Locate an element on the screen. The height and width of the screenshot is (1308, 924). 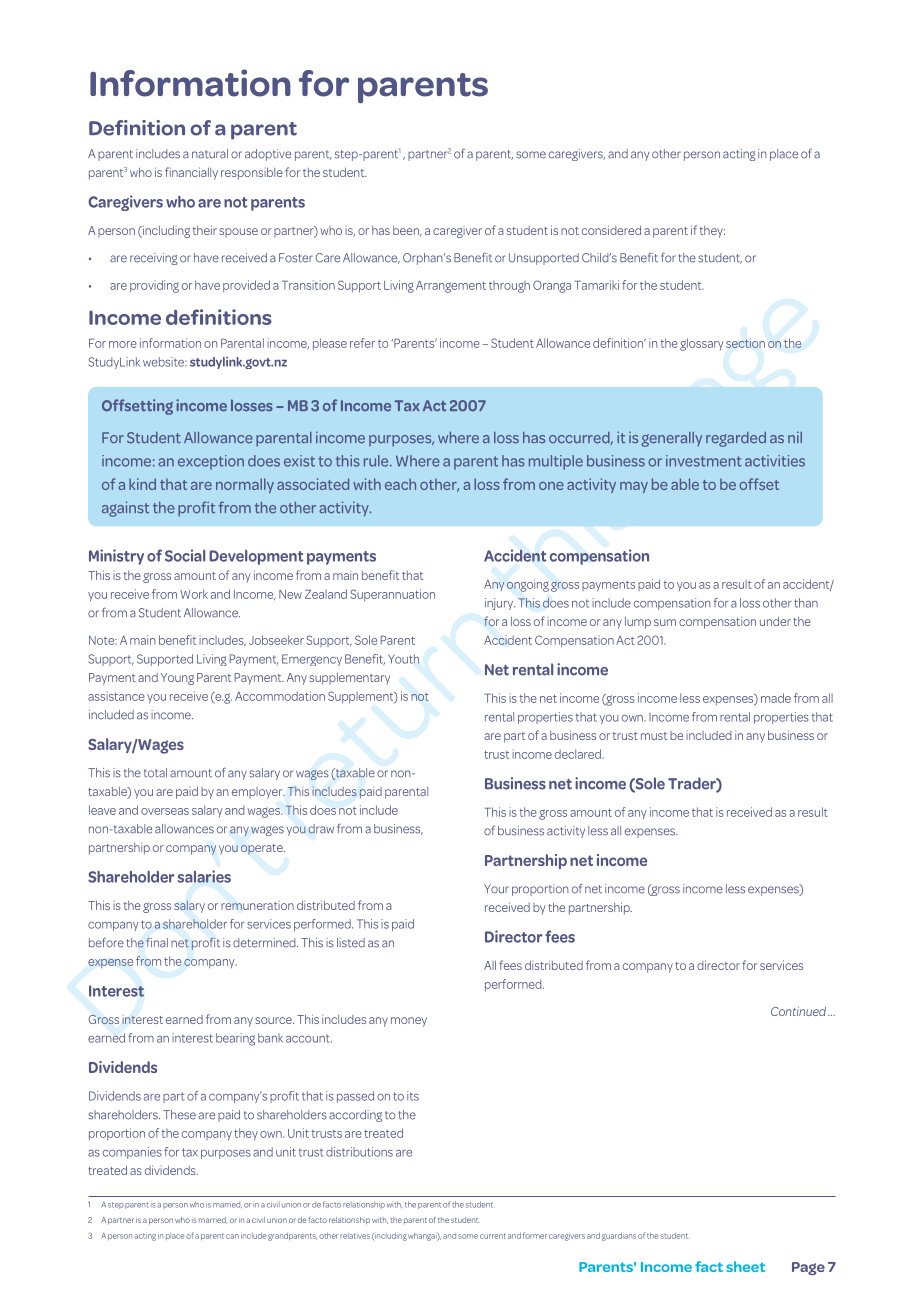
each is located at coordinates (400, 484).
